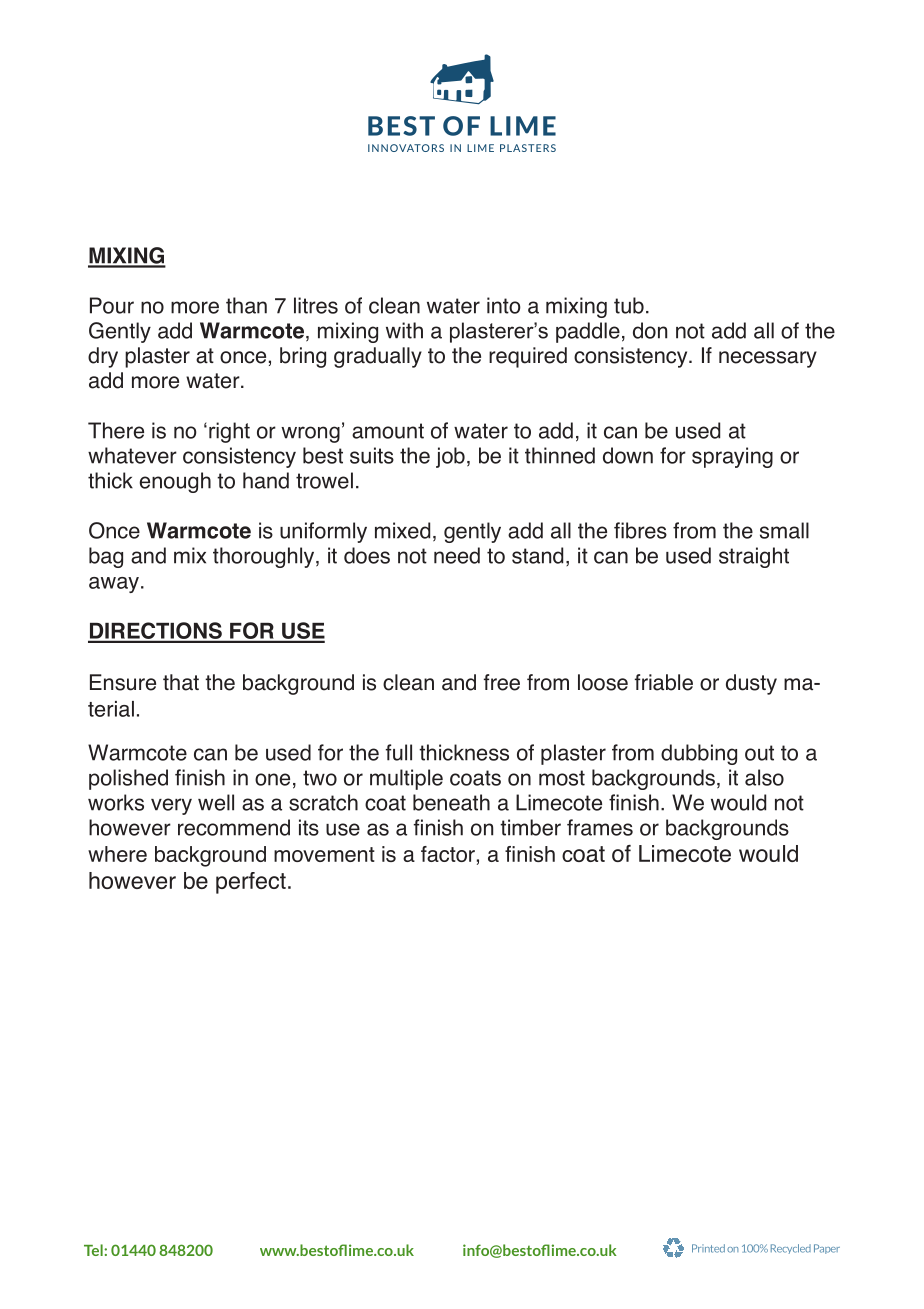  Describe the element at coordinates (504, 305) in the screenshot. I see `into` at that location.
